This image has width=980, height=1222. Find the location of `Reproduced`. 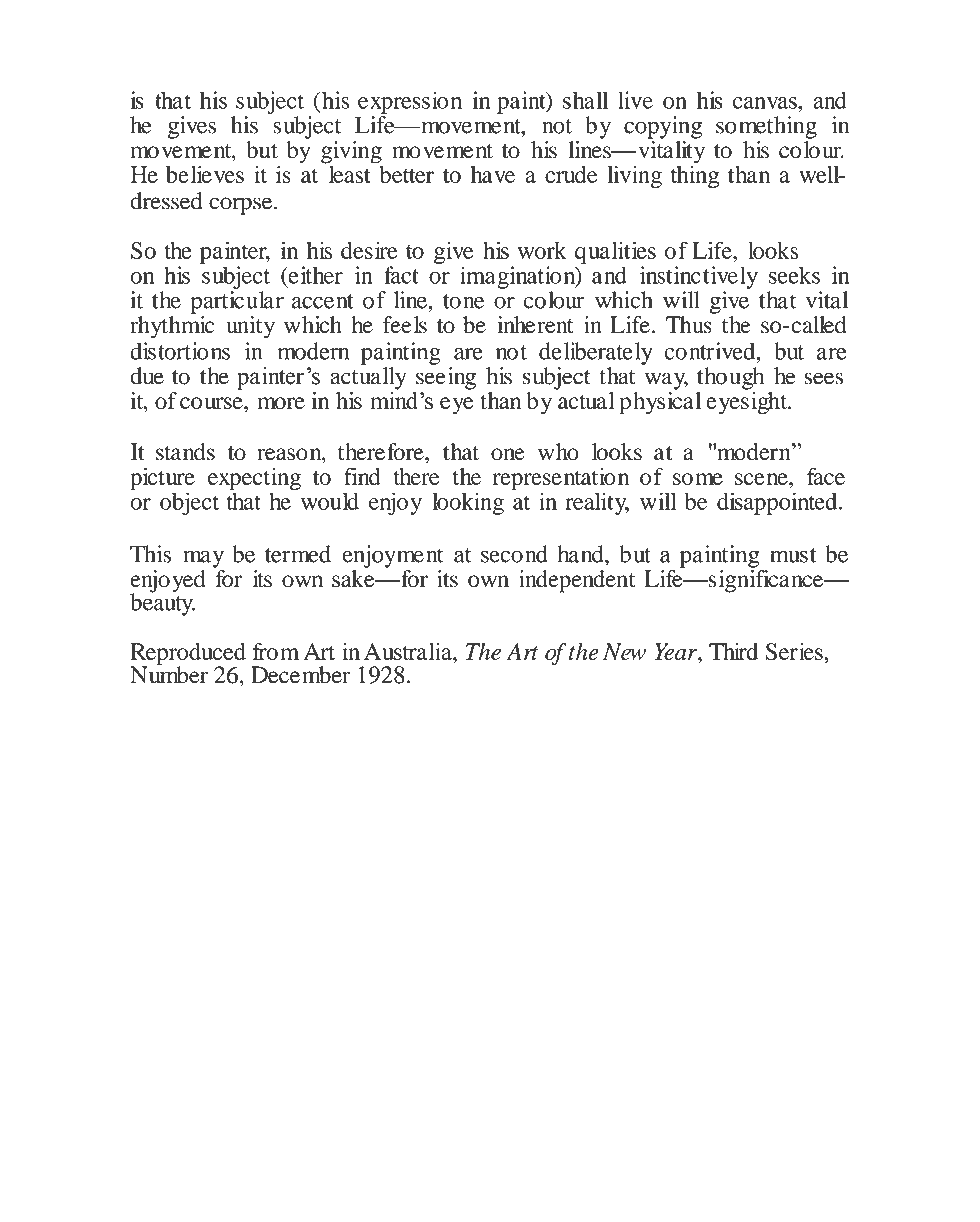

Reproduced is located at coordinates (188, 655).
